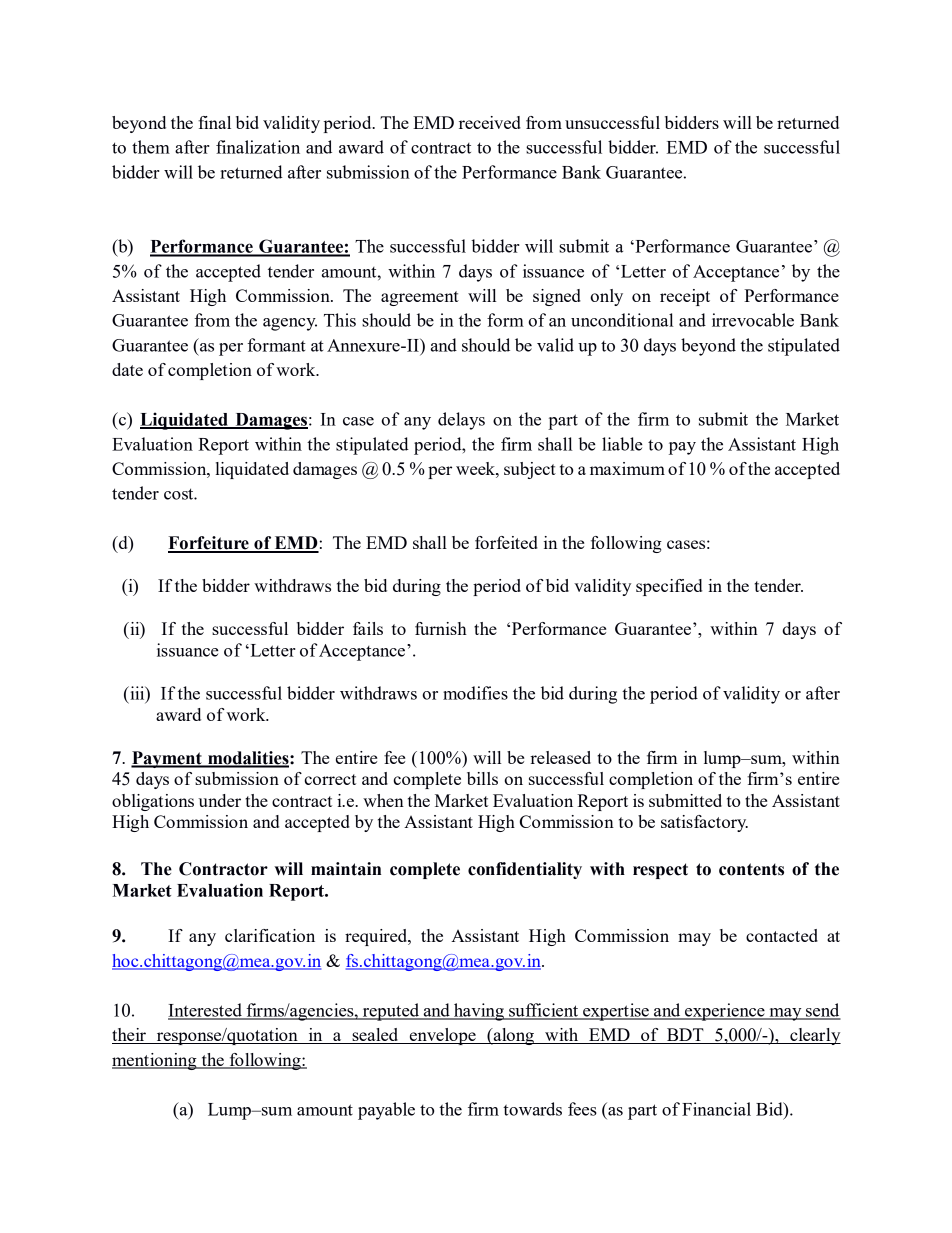 This page has height=1233, width=952. I want to click on Forfeiture, so click(209, 544).
